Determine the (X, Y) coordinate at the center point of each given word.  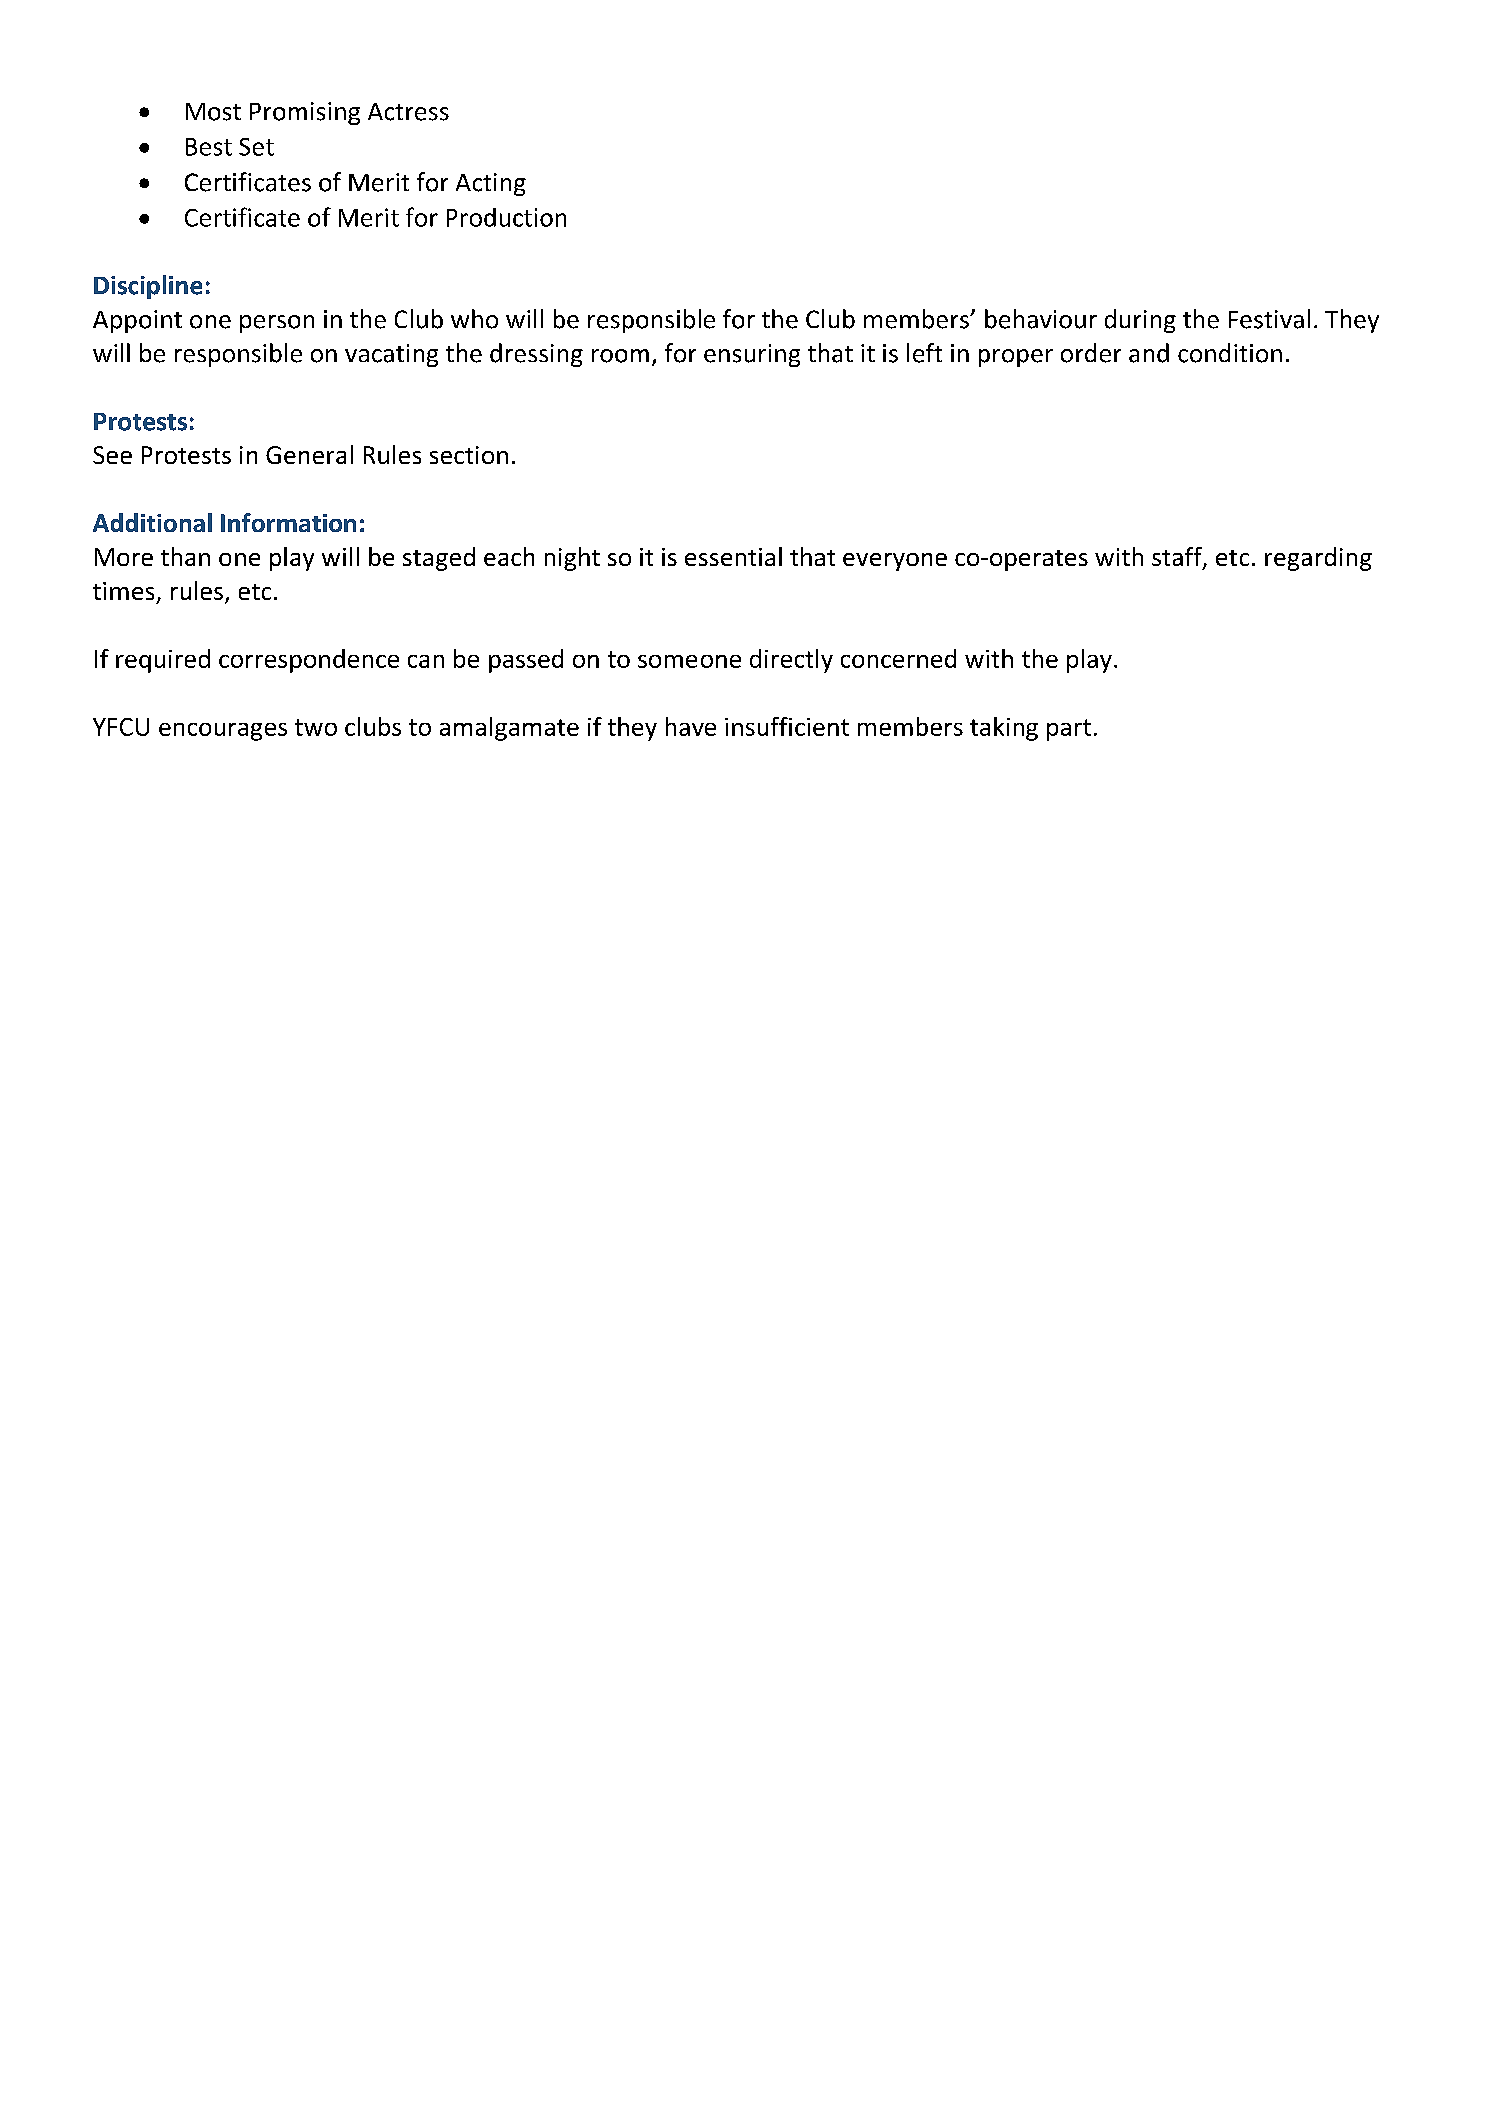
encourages (223, 732)
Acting (491, 184)
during (1140, 321)
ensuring (752, 355)
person (277, 324)
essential (733, 556)
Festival (1269, 319)
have (691, 726)
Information (288, 522)
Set (256, 147)
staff (1178, 558)
